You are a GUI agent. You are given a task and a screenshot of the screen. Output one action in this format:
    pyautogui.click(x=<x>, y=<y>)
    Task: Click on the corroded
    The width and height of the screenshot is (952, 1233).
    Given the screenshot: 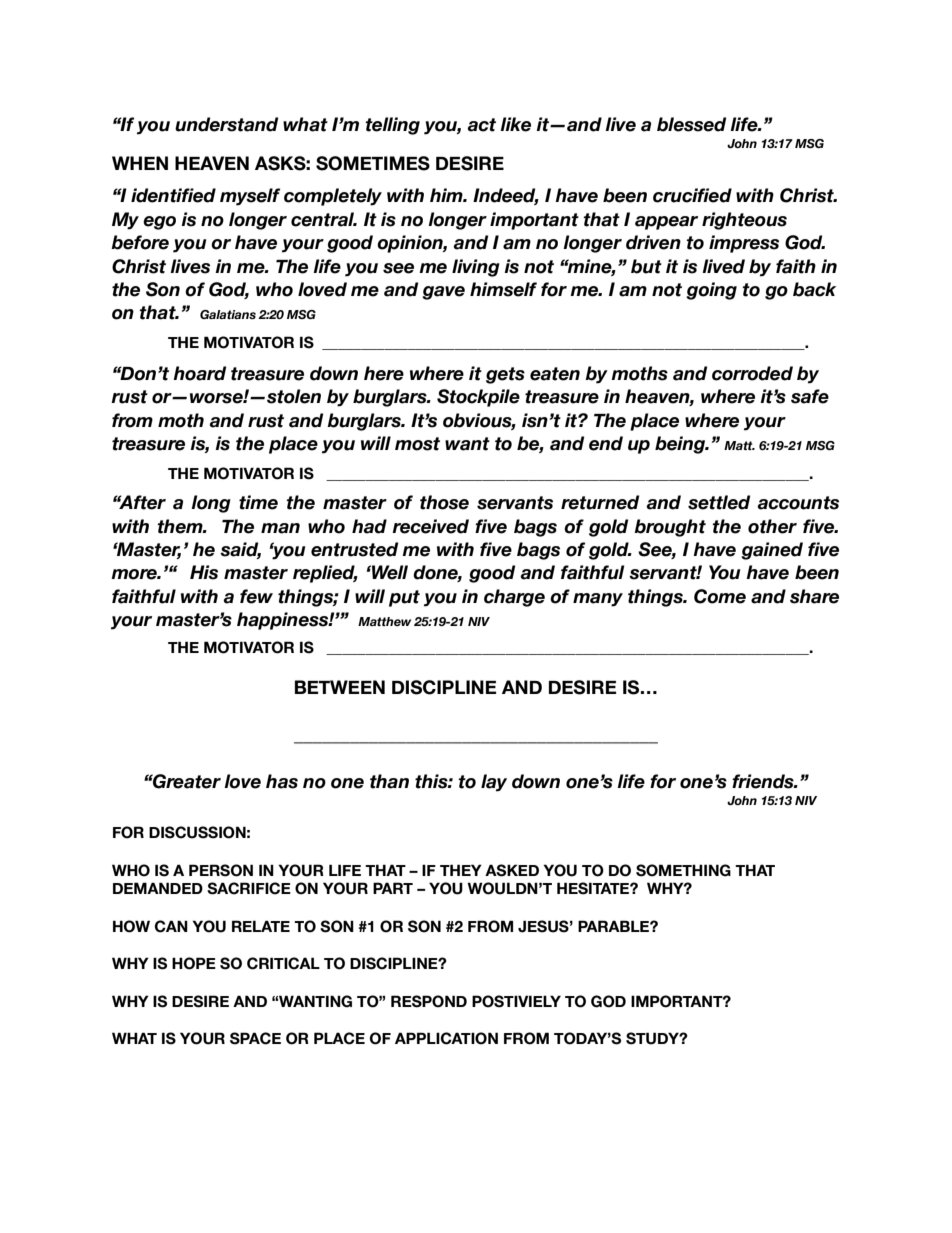 What is the action you would take?
    pyautogui.click(x=752, y=373)
